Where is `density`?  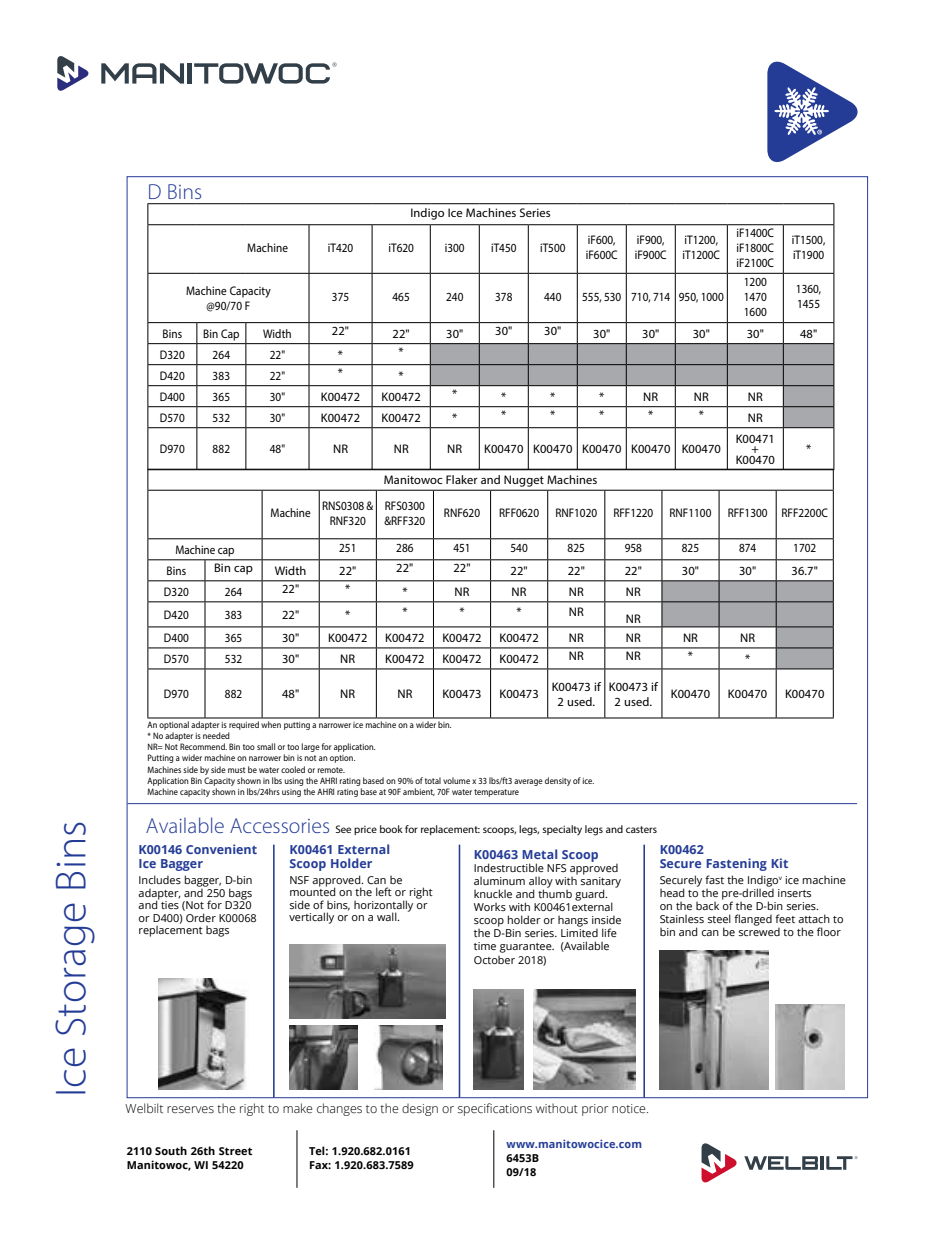 density is located at coordinates (558, 781).
